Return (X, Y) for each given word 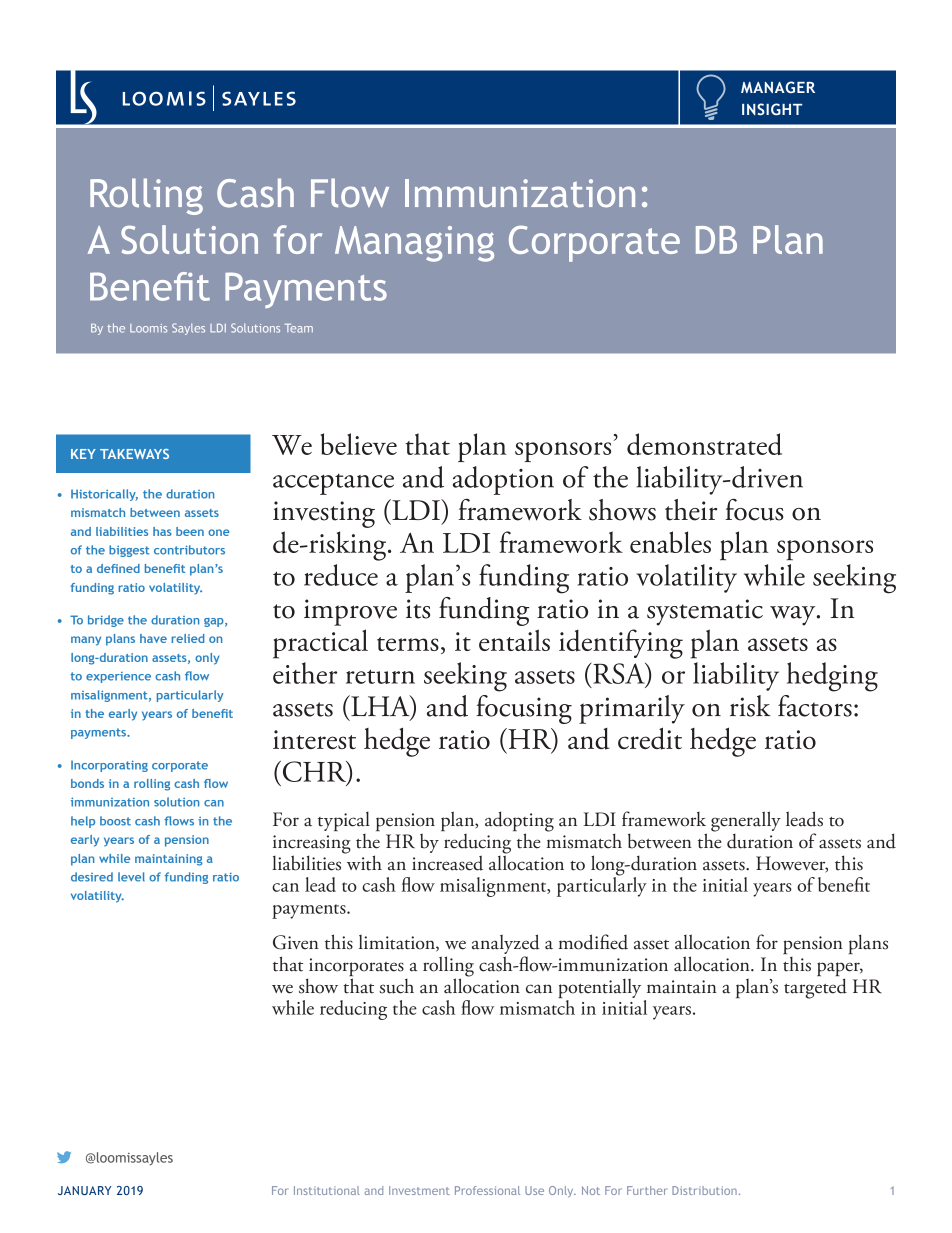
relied (187, 638)
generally (746, 821)
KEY (83, 454)
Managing (414, 244)
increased (447, 863)
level (131, 877)
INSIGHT (772, 109)
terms (408, 644)
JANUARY (85, 1190)
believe (359, 444)
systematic (705, 612)
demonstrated (704, 444)
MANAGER (778, 87)
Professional (487, 1190)
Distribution (704, 1190)
